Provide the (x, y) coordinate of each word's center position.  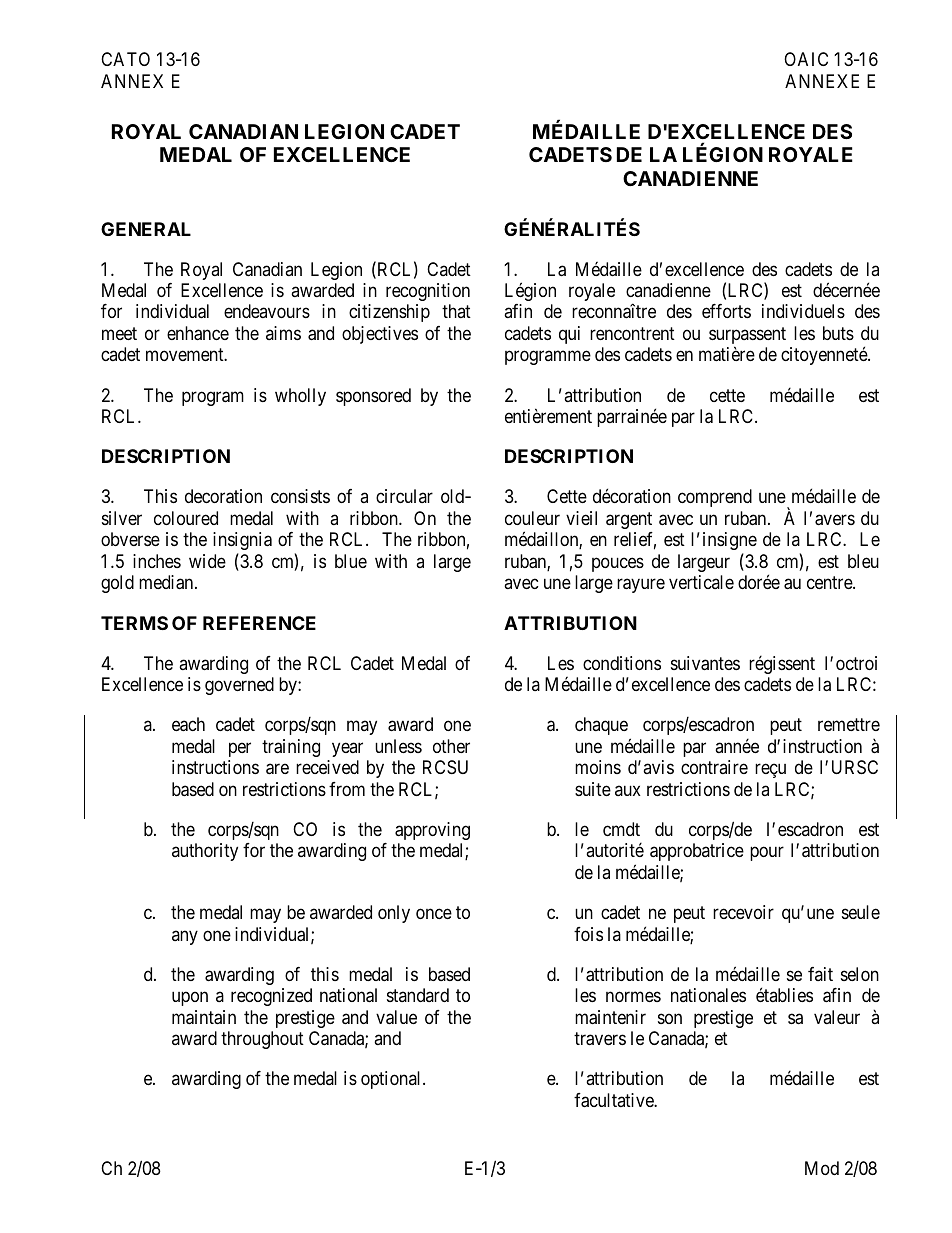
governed (239, 686)
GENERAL (146, 229)
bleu (863, 561)
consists (300, 496)
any (185, 937)
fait (820, 974)
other (451, 746)
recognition (428, 292)
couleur (532, 518)
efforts (726, 311)
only (394, 914)
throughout (262, 1040)
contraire (714, 767)
